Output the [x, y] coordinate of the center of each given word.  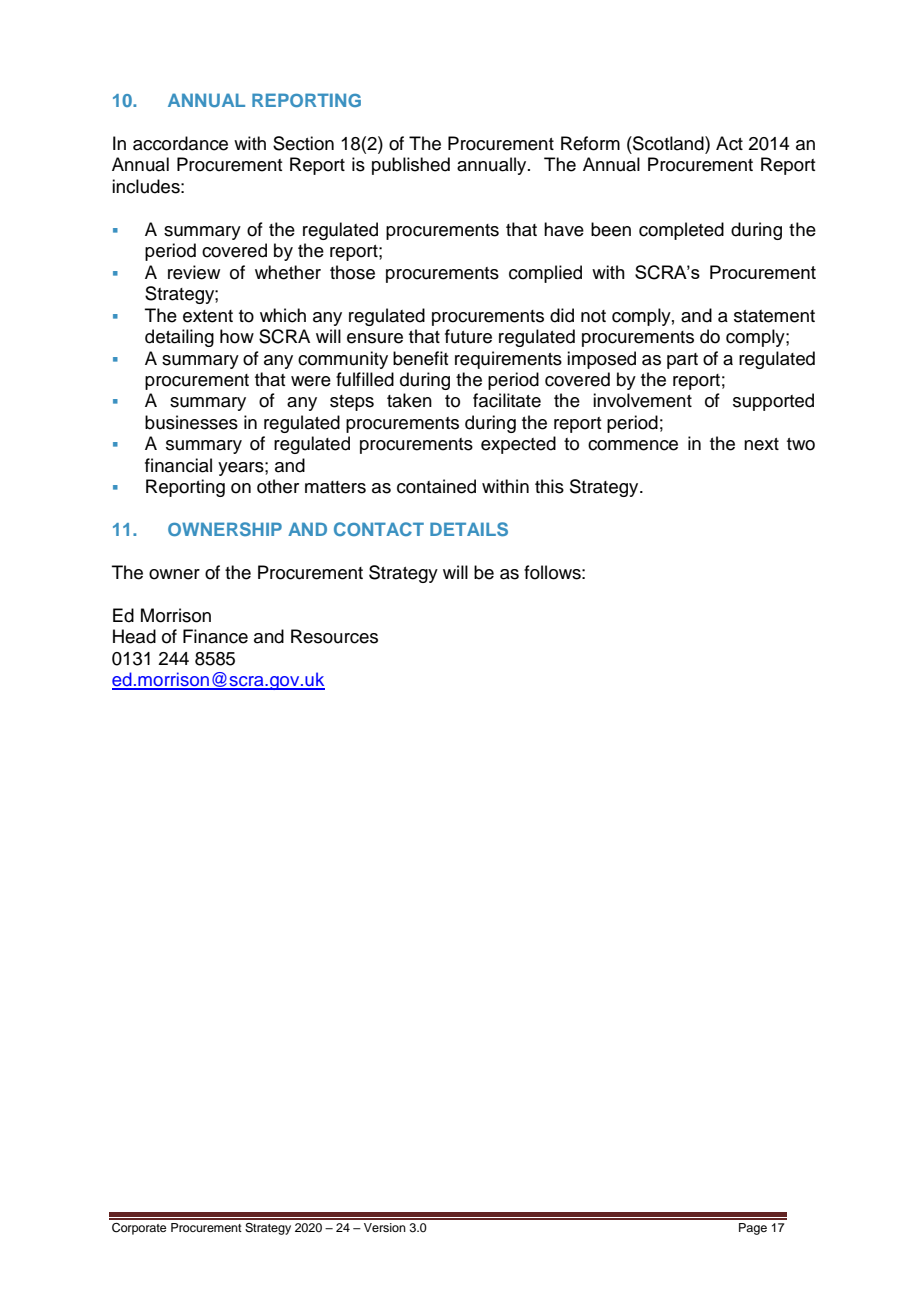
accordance [180, 143]
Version [385, 1227]
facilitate [507, 400]
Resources [334, 636]
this [549, 486]
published [411, 166]
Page [753, 1229]
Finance [215, 636]
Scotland [668, 143]
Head [134, 636]
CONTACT [379, 529]
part [682, 361]
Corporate [139, 1229]
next [761, 444]
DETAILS [469, 529]
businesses [191, 422]
